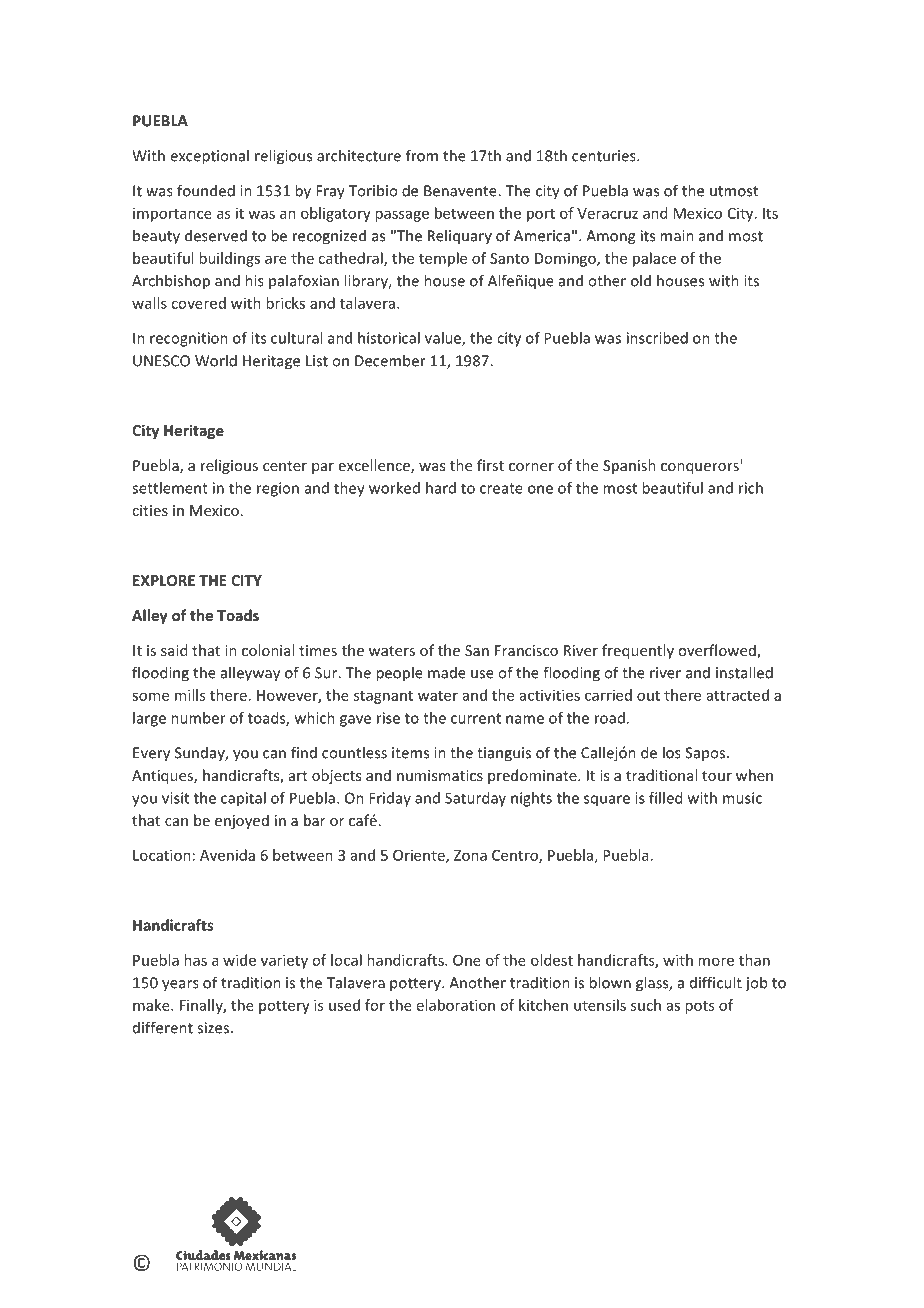 This image has width=924, height=1308. I want to click on from, so click(422, 155).
